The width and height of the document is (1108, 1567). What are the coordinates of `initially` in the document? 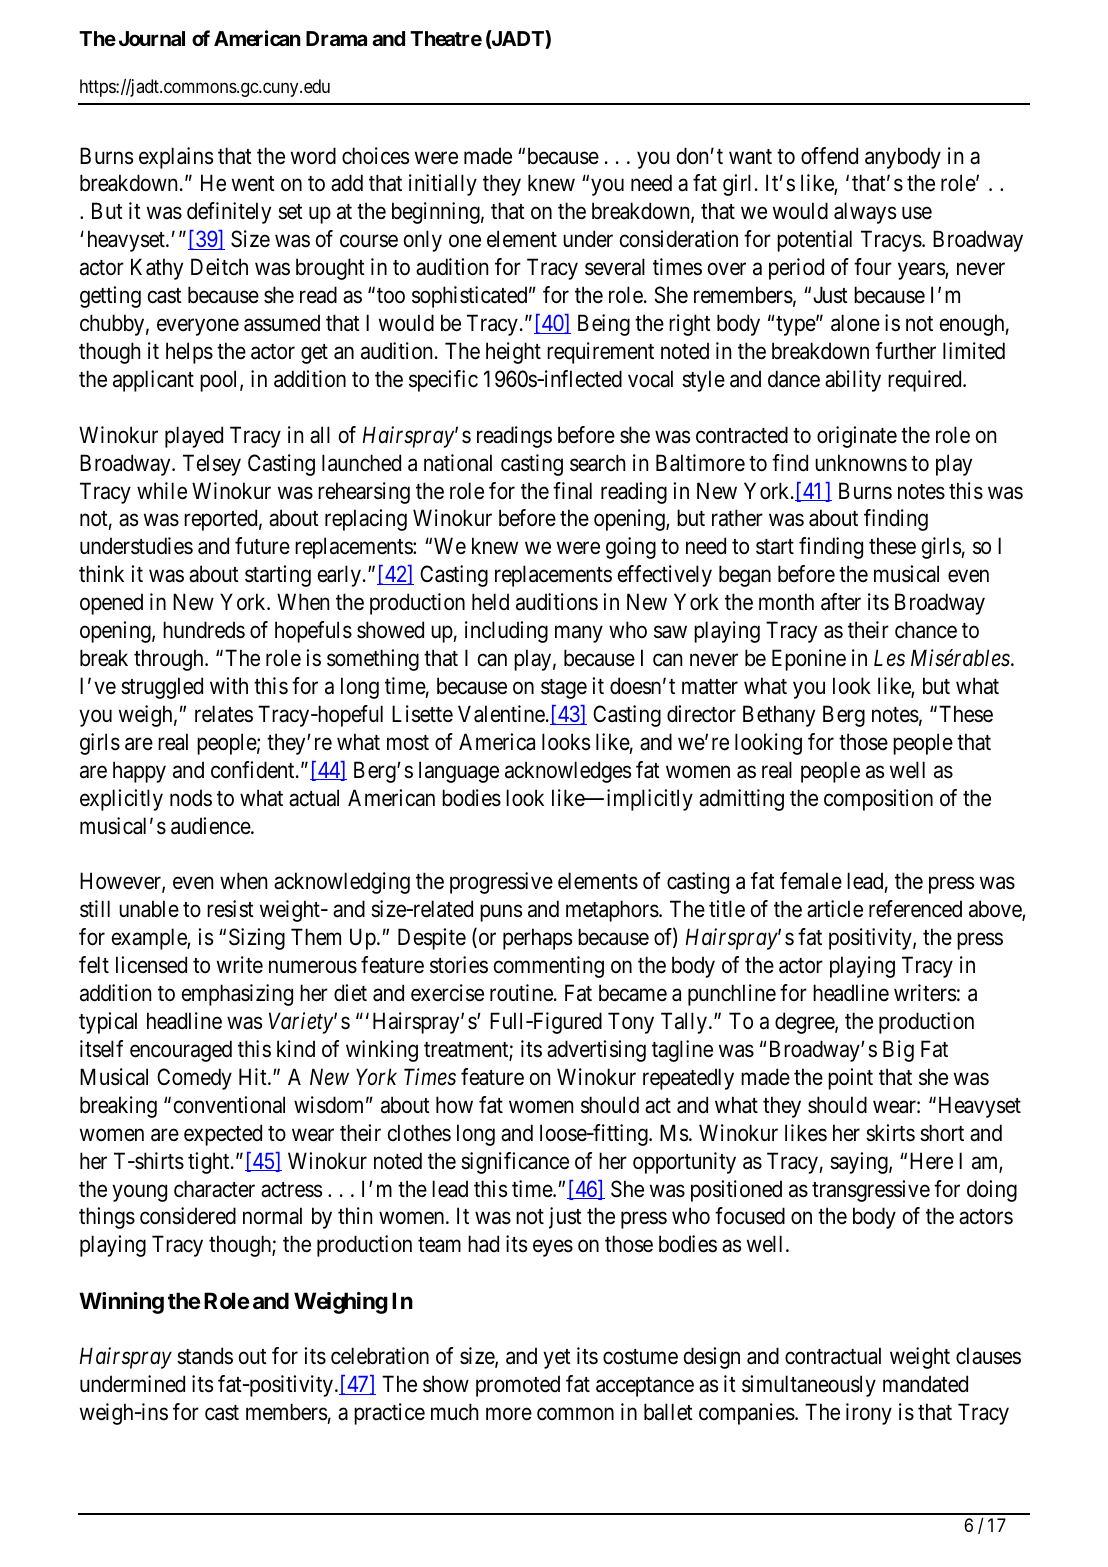 It's located at (443, 185).
